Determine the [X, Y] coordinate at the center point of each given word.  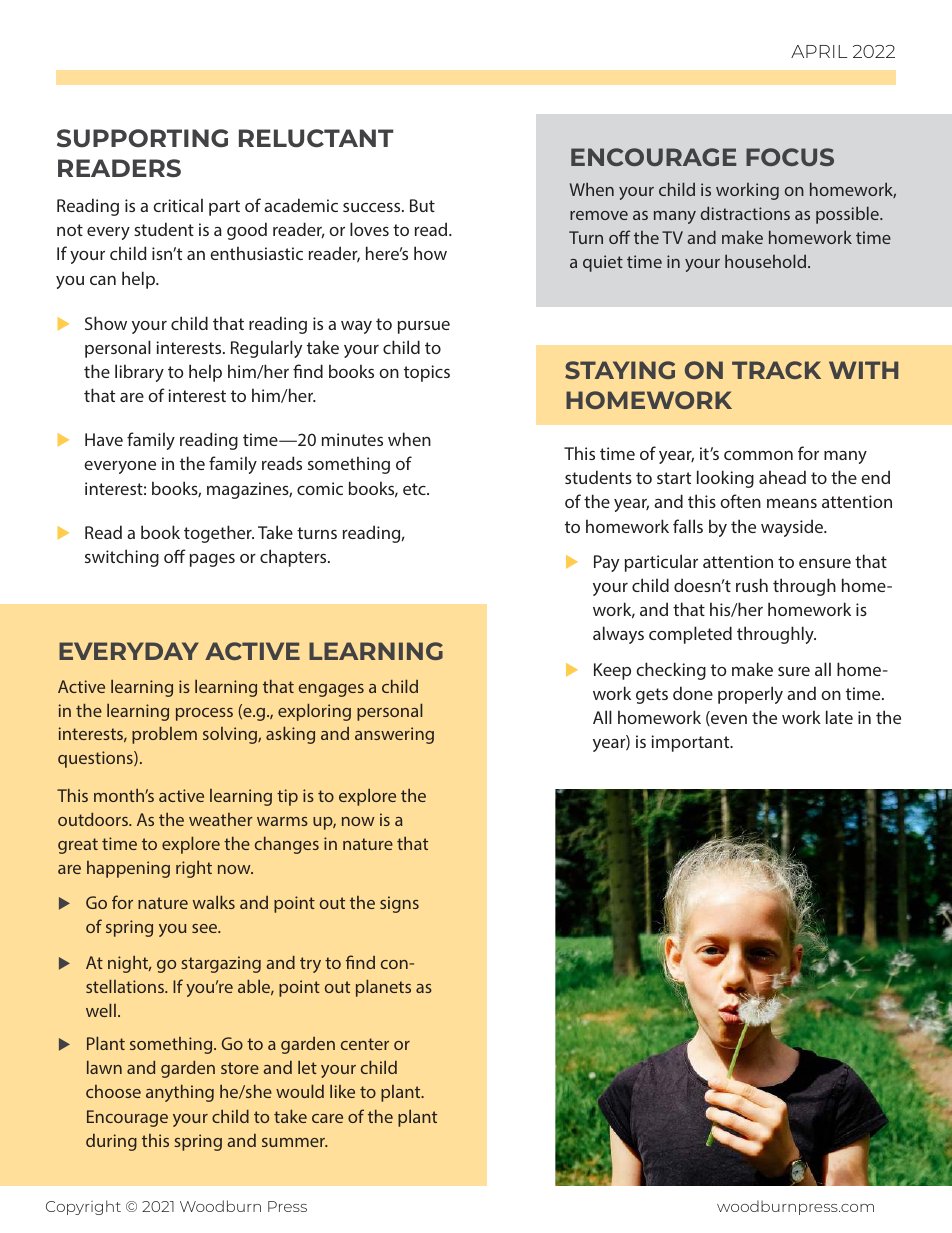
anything [180, 1093]
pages [212, 560]
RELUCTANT [316, 138]
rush [752, 585]
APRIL [819, 51]
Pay [606, 563]
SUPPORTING [142, 138]
